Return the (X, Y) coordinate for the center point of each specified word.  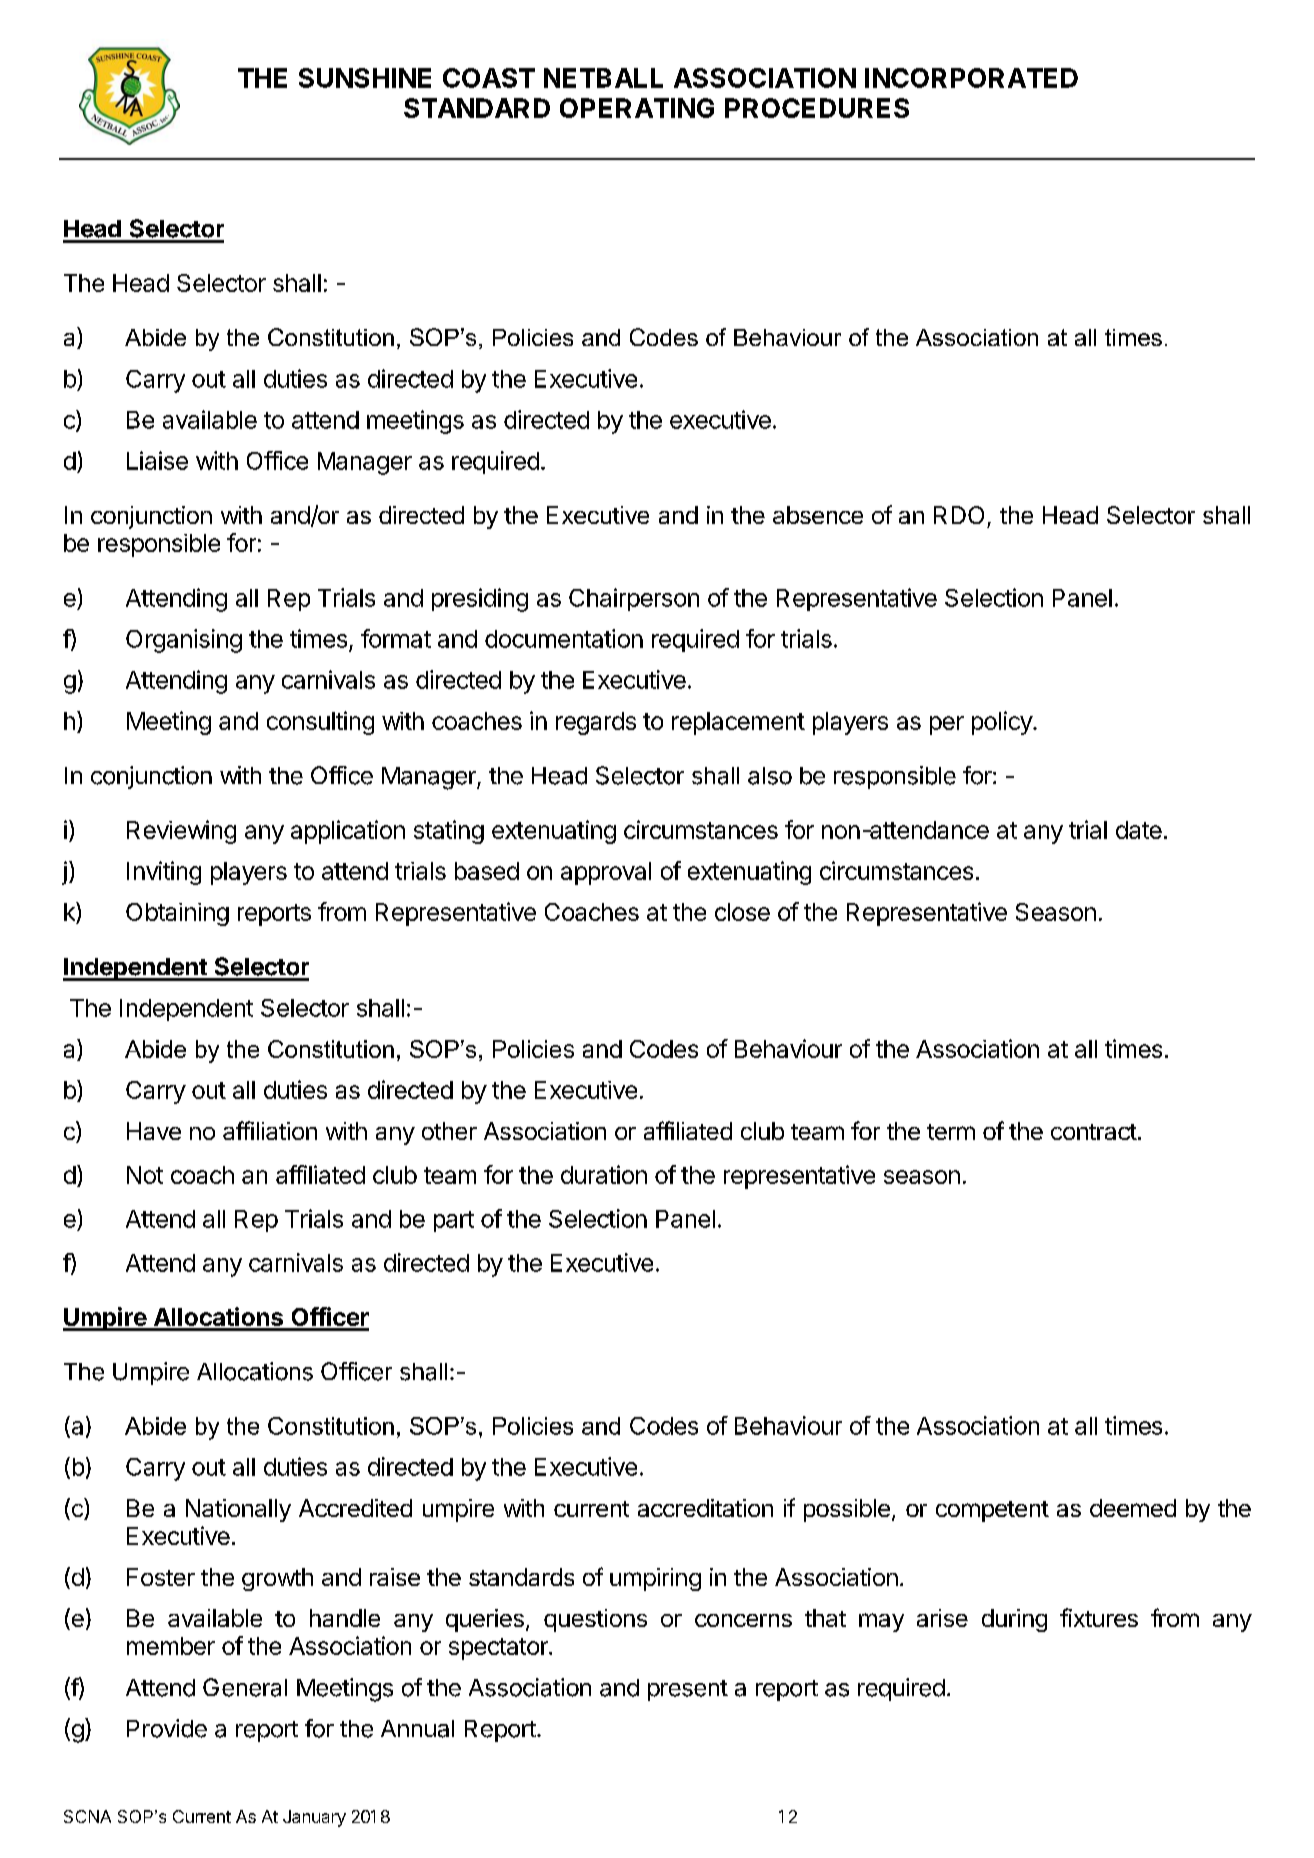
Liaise (157, 460)
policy (1003, 723)
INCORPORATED (971, 78)
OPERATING (637, 108)
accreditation (705, 1508)
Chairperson (634, 599)
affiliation (270, 1130)
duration (604, 1174)
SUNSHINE (365, 78)
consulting (320, 723)
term (951, 1132)
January (314, 1818)
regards (596, 723)
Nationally (238, 1510)
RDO (959, 515)
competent (992, 1511)
